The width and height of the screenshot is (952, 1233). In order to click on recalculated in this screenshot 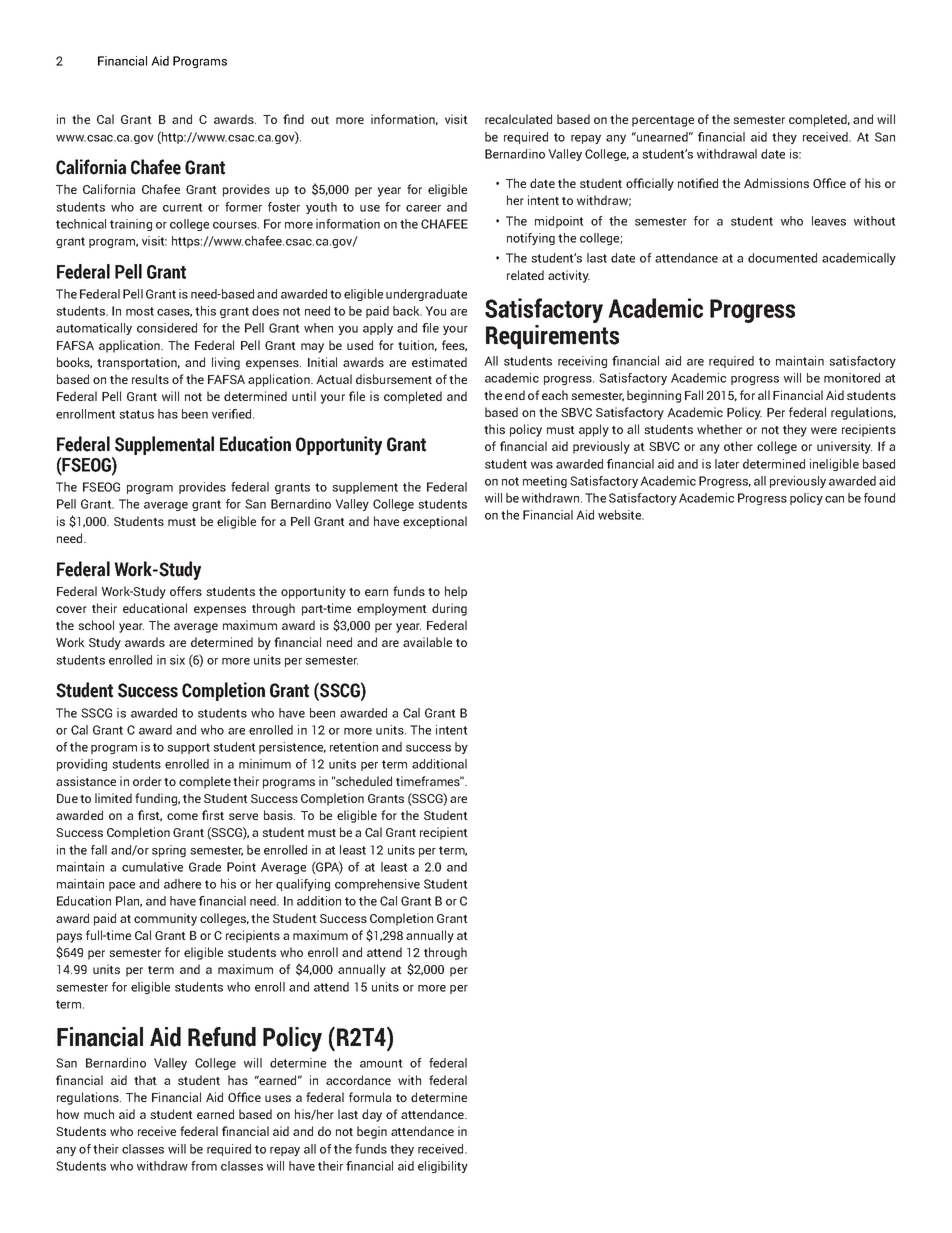, I will do `click(518, 119)`.
